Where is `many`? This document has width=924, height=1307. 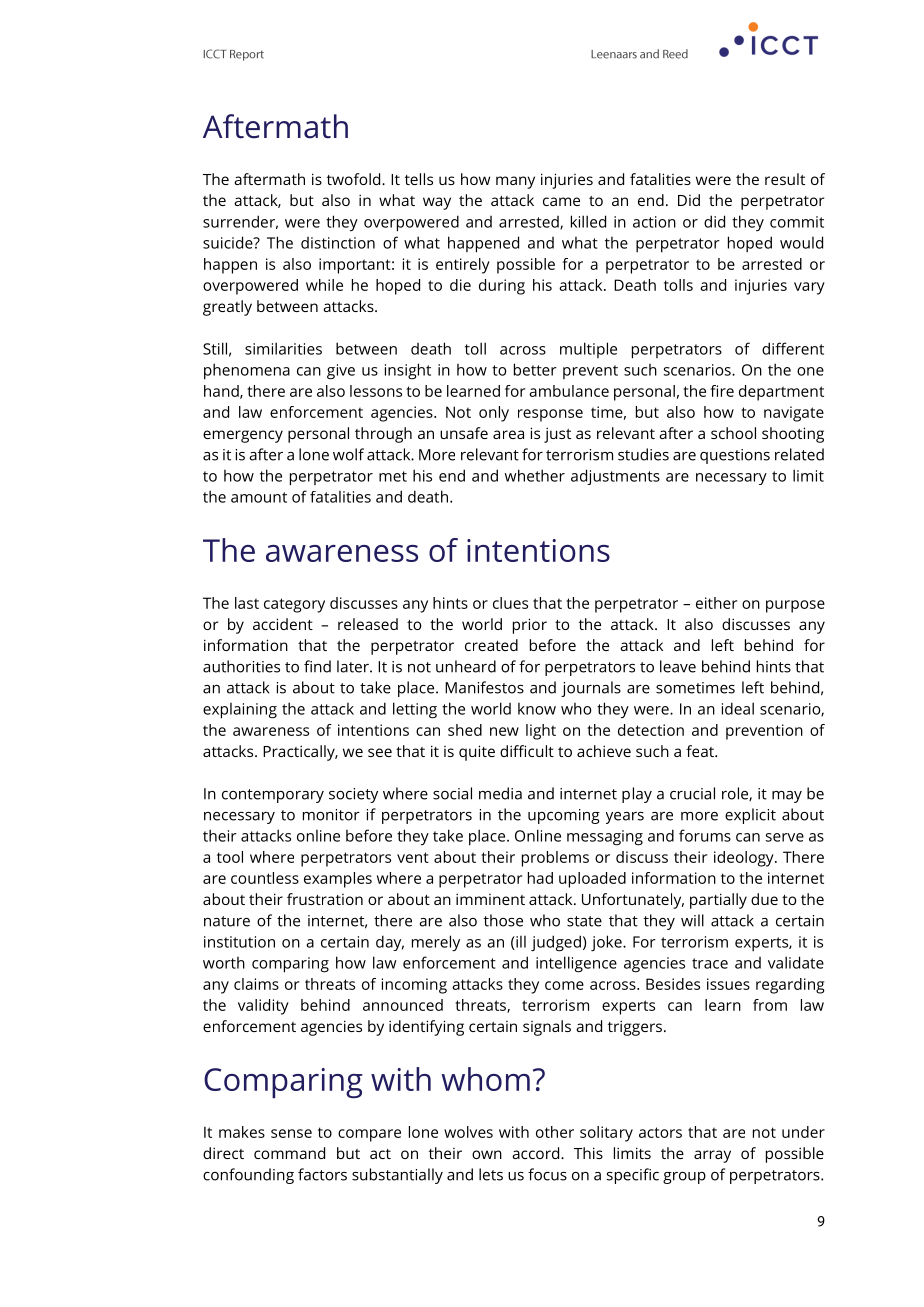
many is located at coordinates (515, 182).
